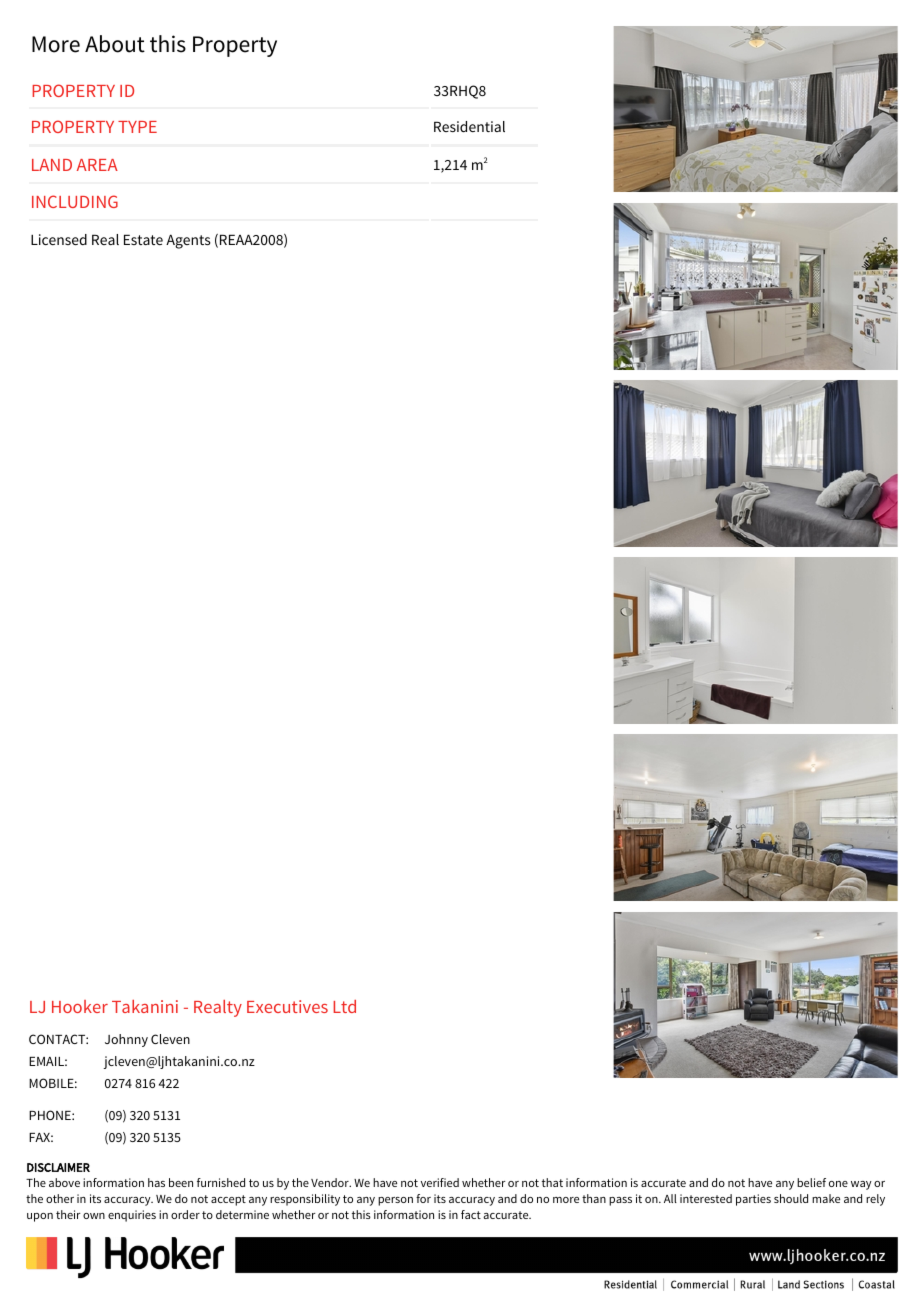  What do you see at coordinates (440, 1182) in the image?
I see `verified` at bounding box center [440, 1182].
